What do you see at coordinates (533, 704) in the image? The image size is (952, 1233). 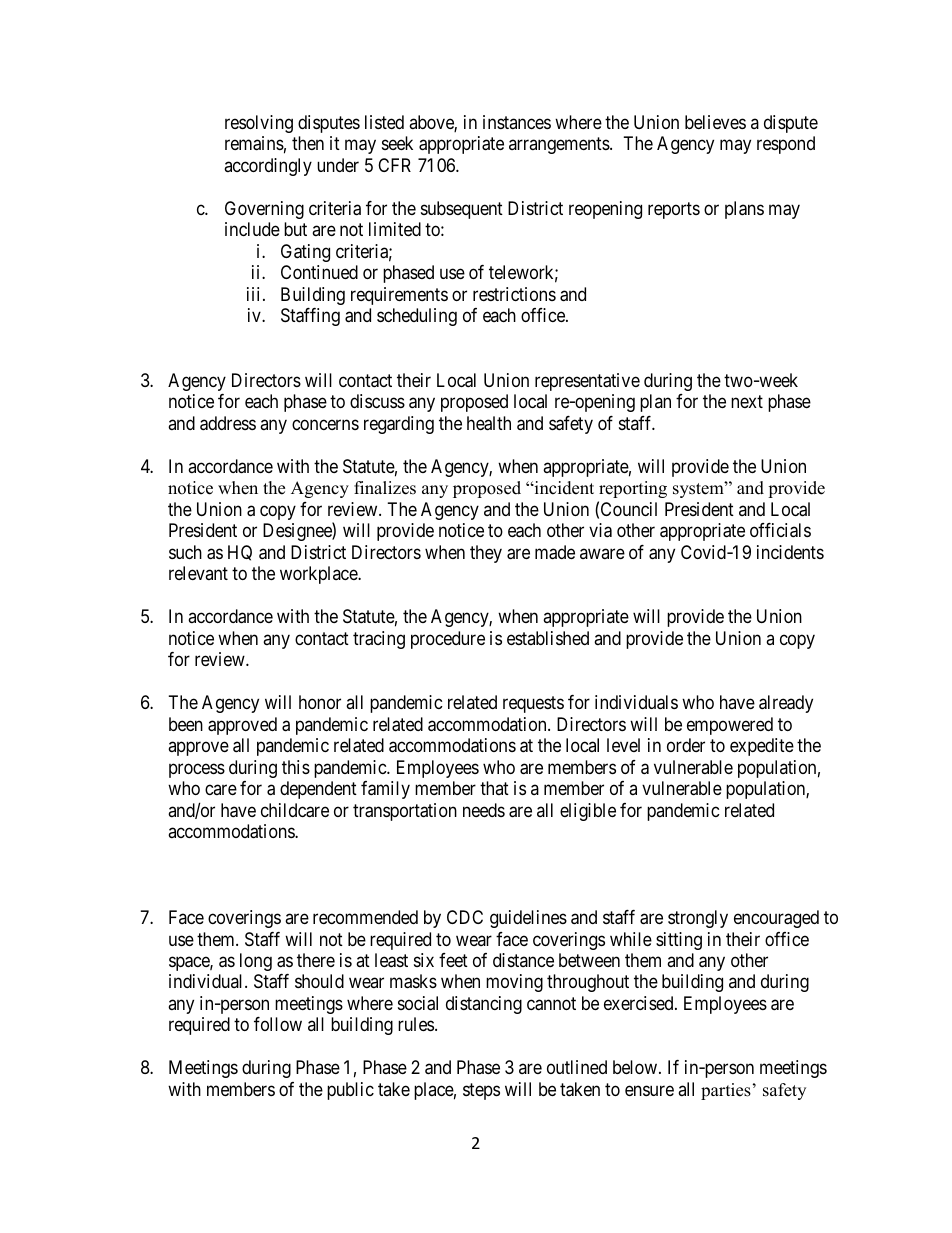 I see `requests` at bounding box center [533, 704].
